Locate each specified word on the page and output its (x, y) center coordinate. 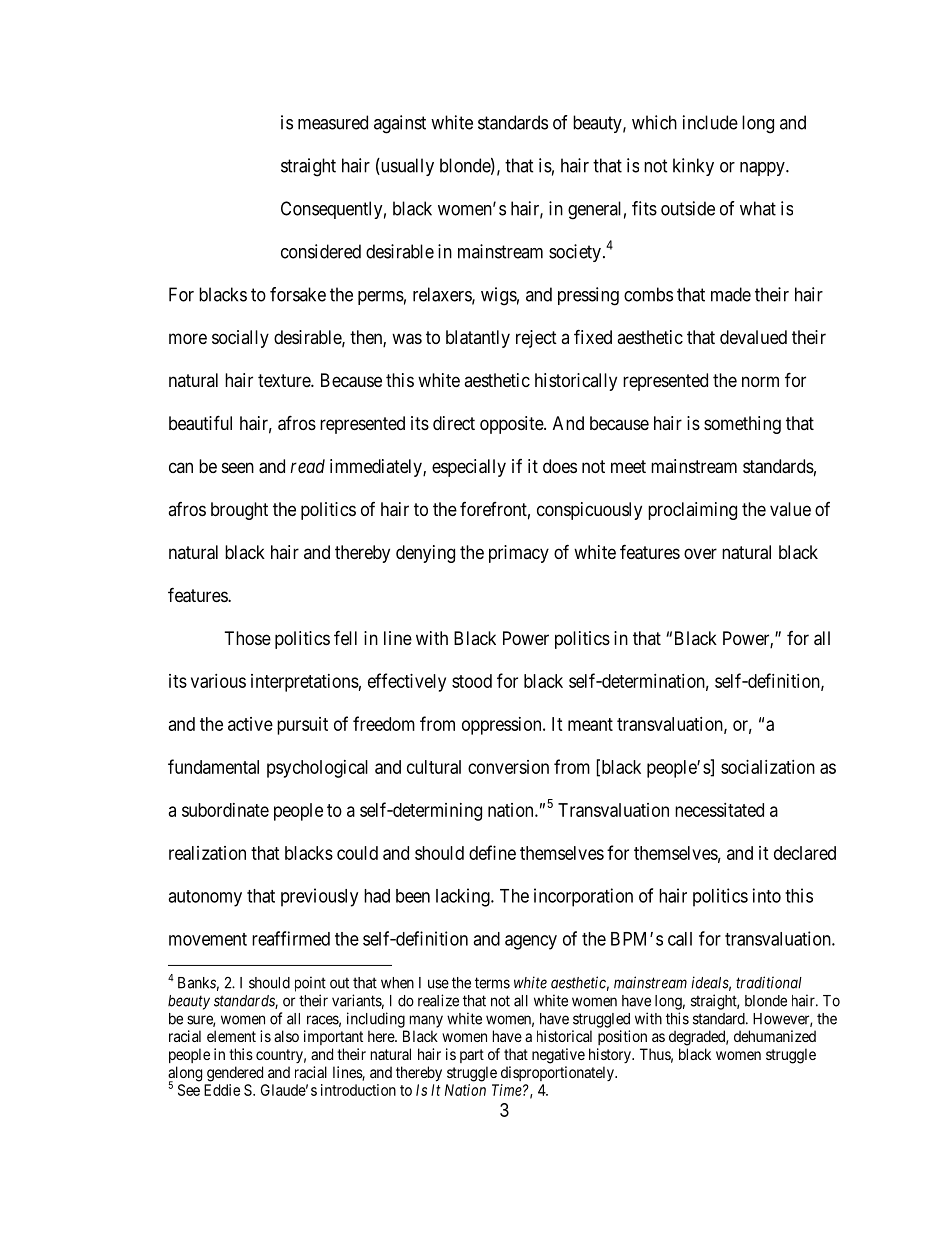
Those (248, 638)
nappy (763, 169)
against (400, 124)
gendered (235, 1074)
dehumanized (775, 1036)
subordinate (225, 810)
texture (285, 380)
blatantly (478, 339)
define (492, 852)
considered (321, 251)
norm (760, 381)
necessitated (719, 810)
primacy (519, 554)
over (700, 553)
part (472, 1056)
